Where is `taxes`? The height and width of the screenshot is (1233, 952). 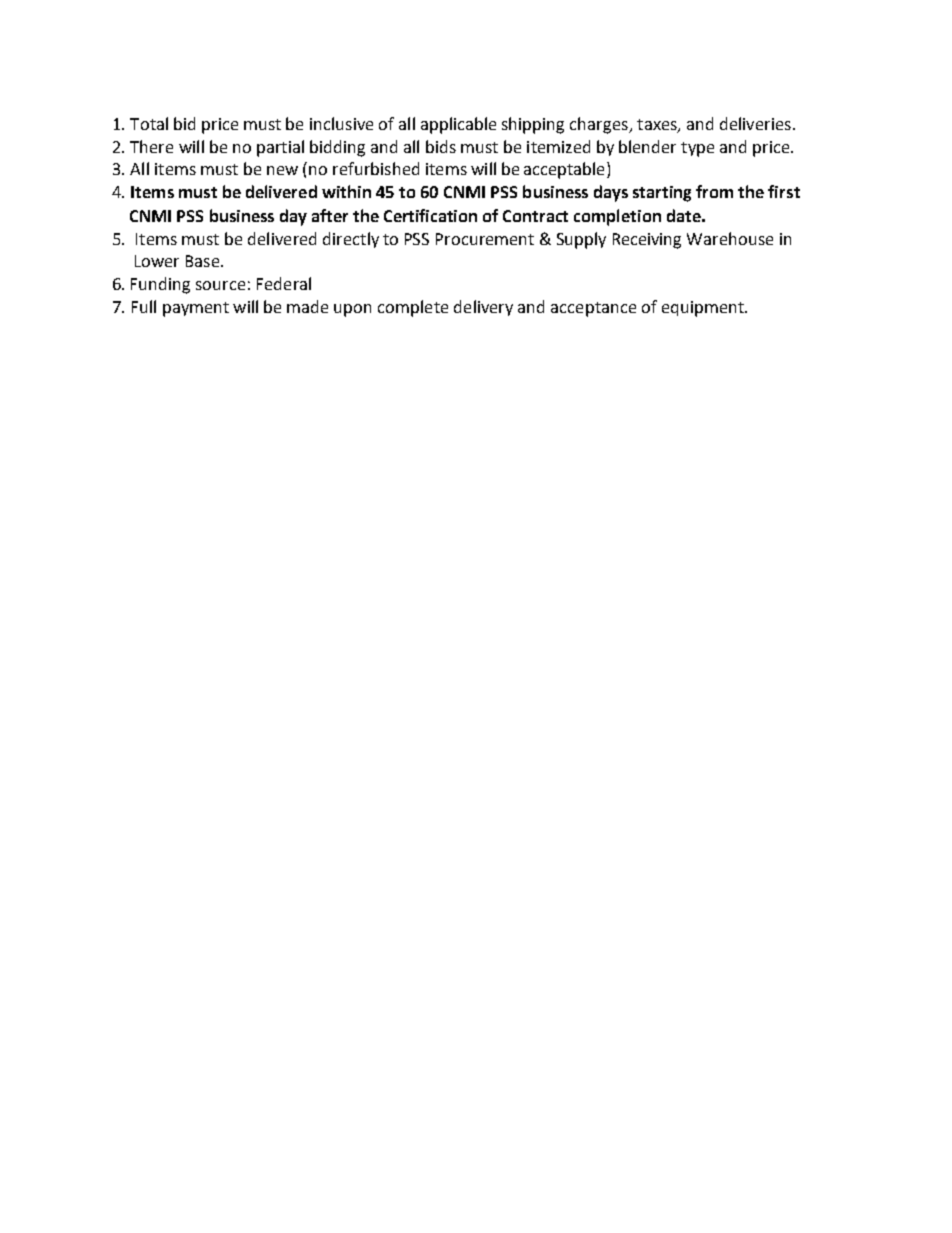 taxes is located at coordinates (658, 125).
